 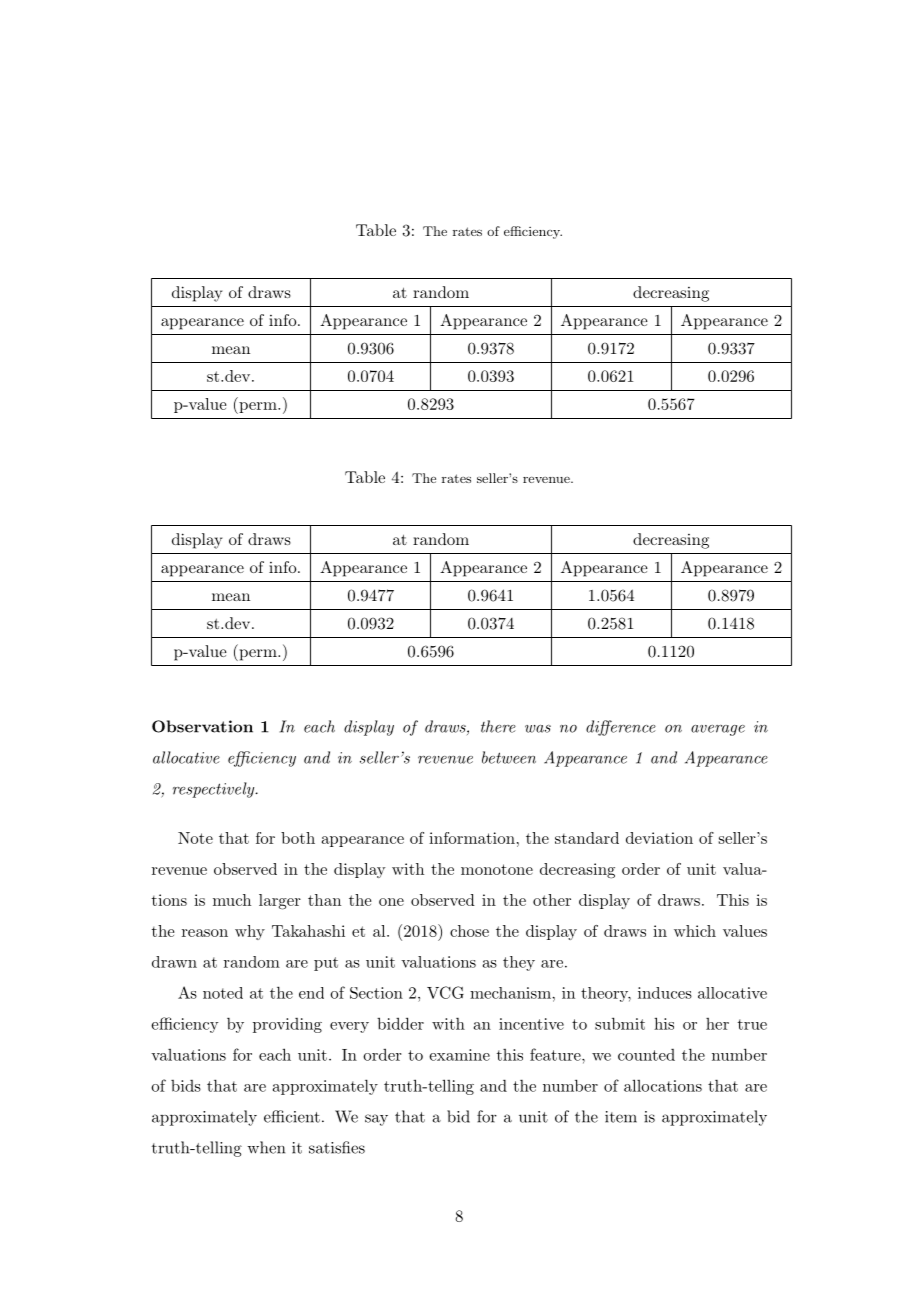 I want to click on which, so click(x=695, y=931).
